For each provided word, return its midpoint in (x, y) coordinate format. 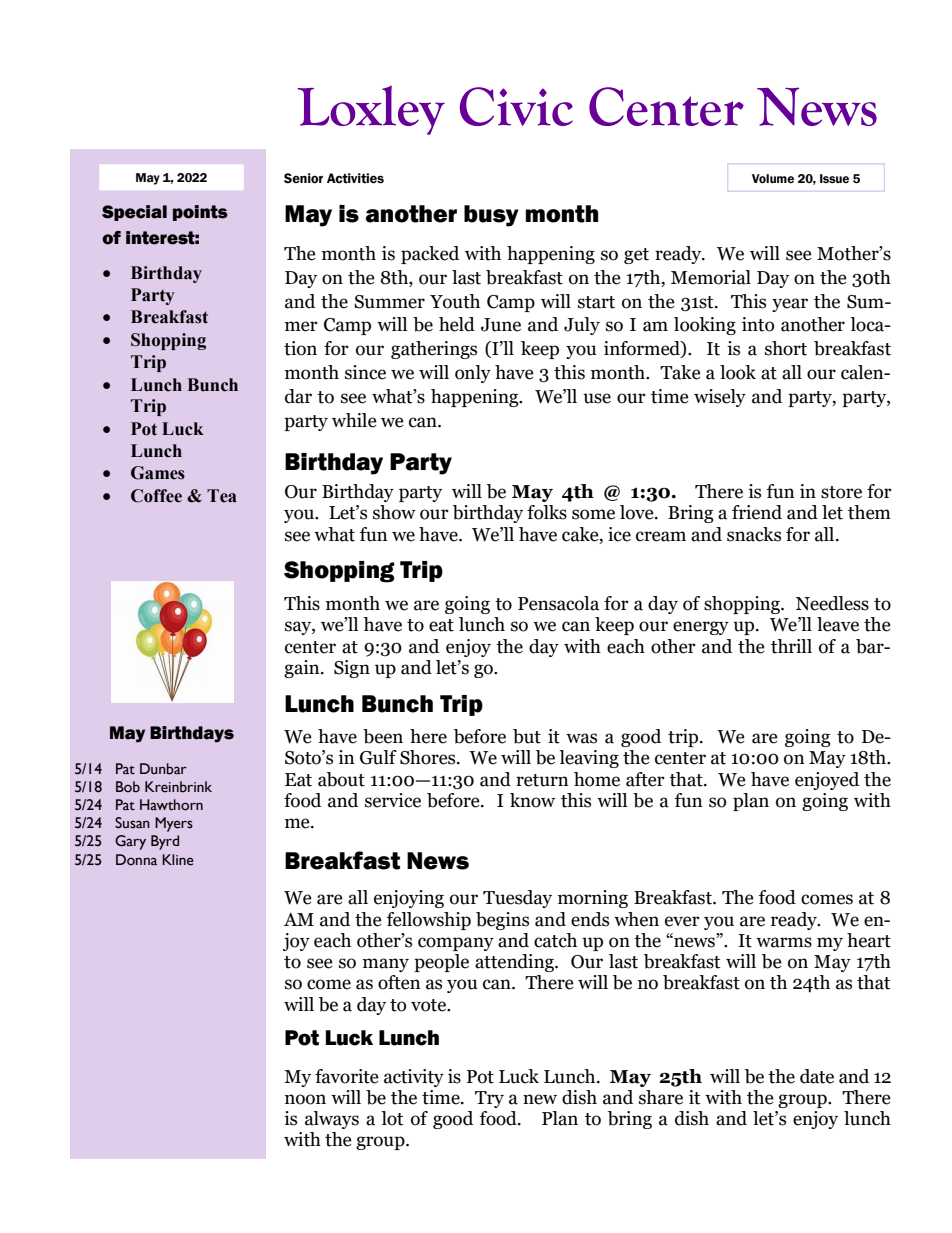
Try (489, 1099)
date (817, 1076)
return (542, 780)
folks (547, 512)
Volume (773, 179)
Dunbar (163, 769)
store (841, 492)
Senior (303, 178)
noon (305, 1099)
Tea (222, 496)
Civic (516, 106)
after (645, 779)
